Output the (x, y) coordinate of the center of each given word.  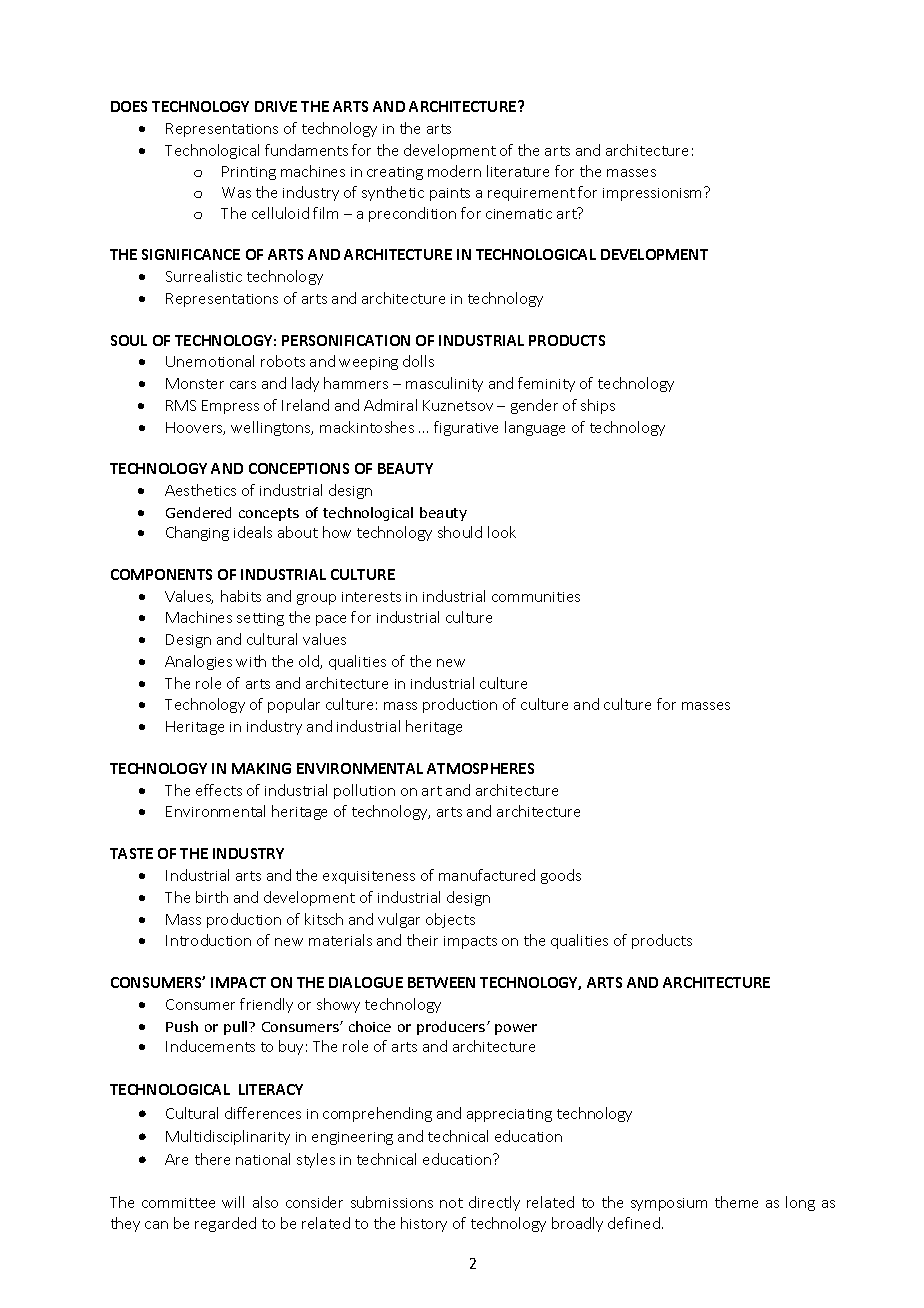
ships (598, 406)
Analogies (198, 662)
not (451, 1203)
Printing (249, 173)
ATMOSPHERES (480, 768)
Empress (230, 407)
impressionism (654, 194)
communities (536, 597)
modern (454, 171)
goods (561, 876)
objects (450, 920)
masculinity (444, 384)
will (233, 1202)
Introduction (208, 940)
